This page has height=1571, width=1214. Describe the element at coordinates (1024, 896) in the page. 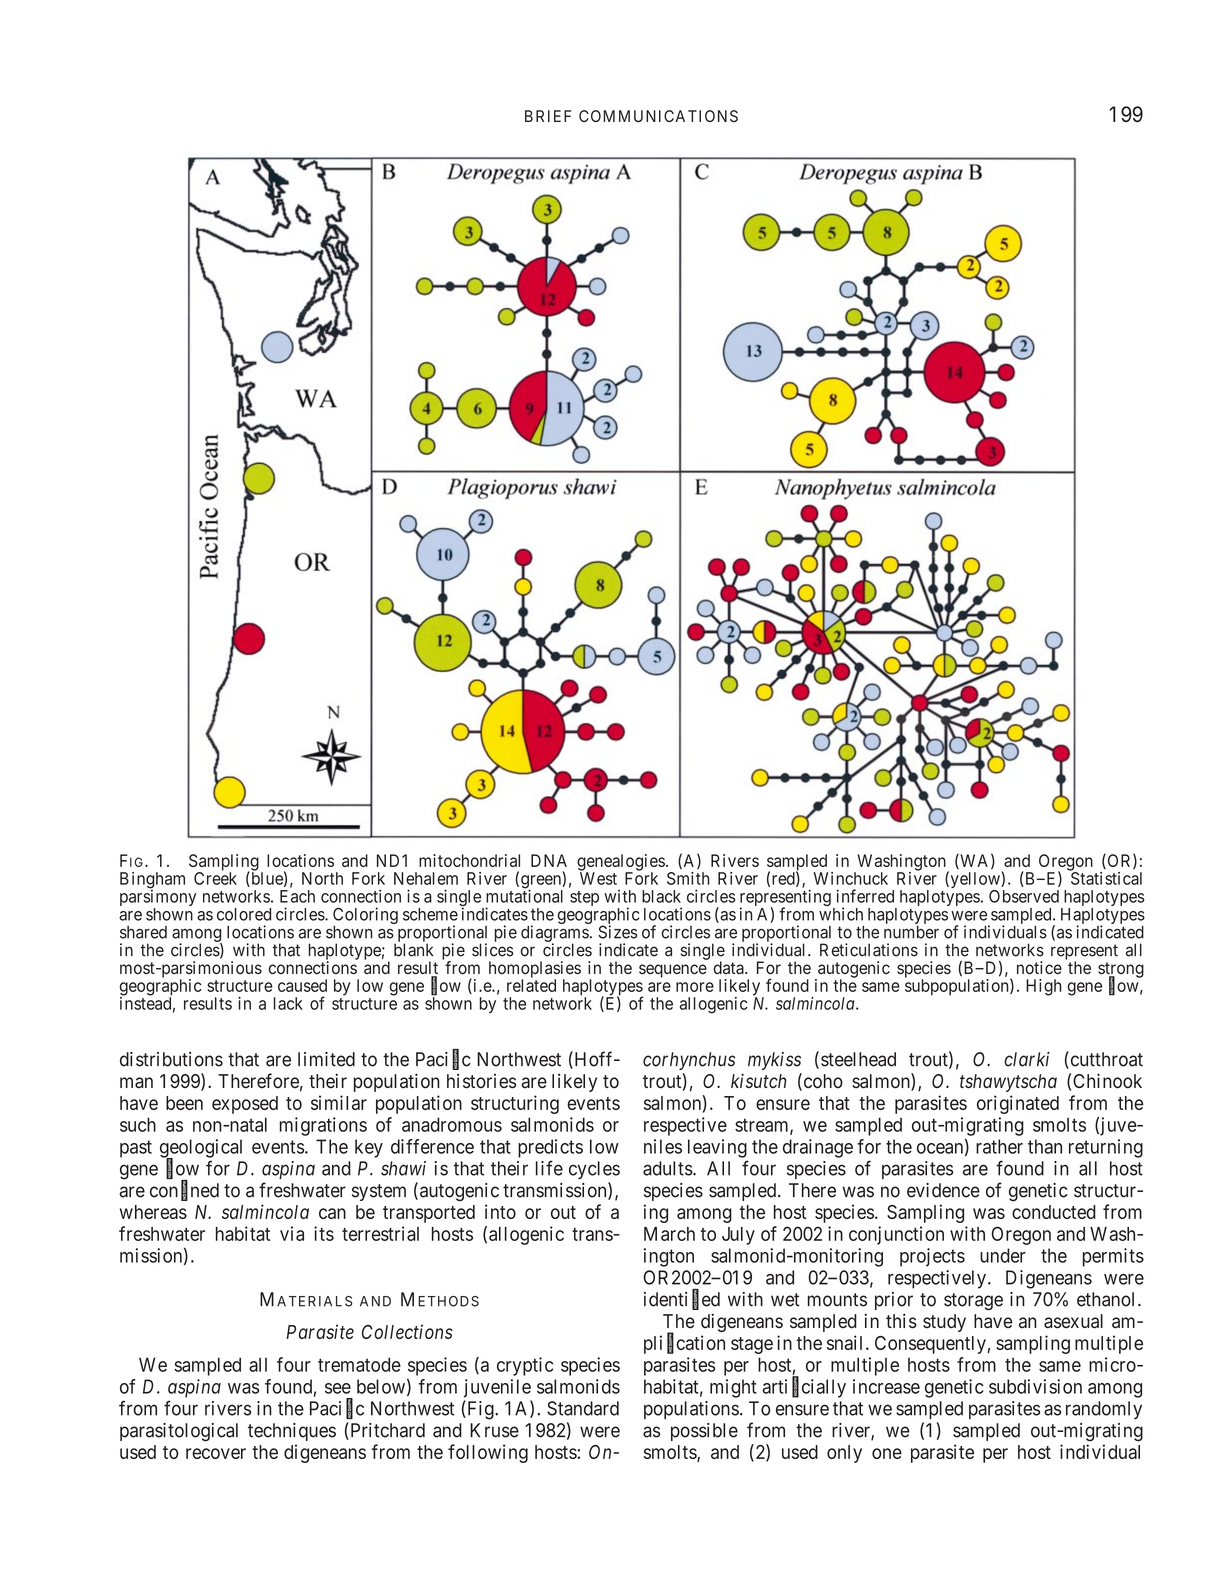

I see `Observed` at that location.
